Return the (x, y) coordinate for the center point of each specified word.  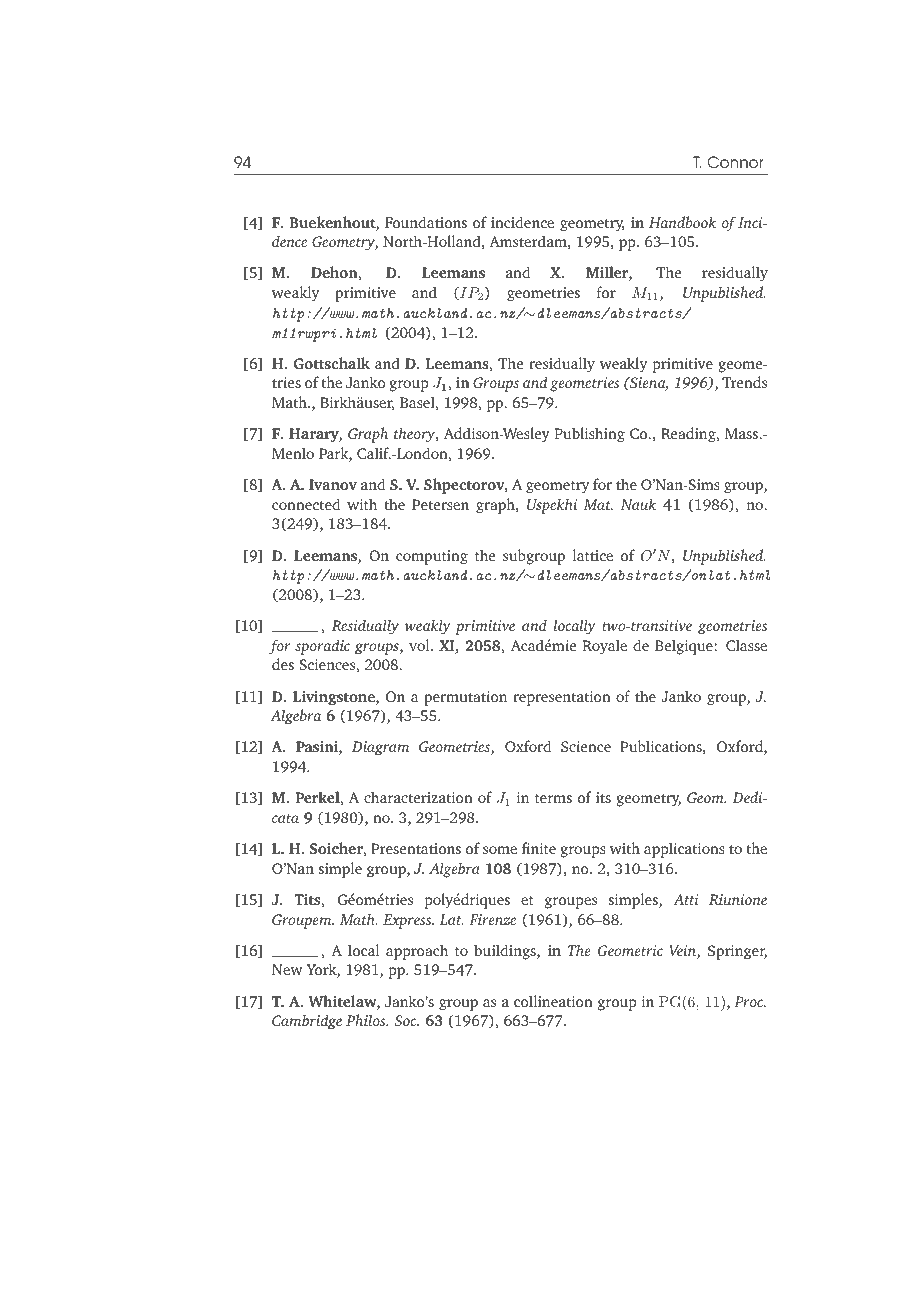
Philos (367, 1020)
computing (432, 557)
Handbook (682, 222)
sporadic (322, 647)
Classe (746, 645)
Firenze (492, 919)
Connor (735, 162)
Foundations (426, 222)
